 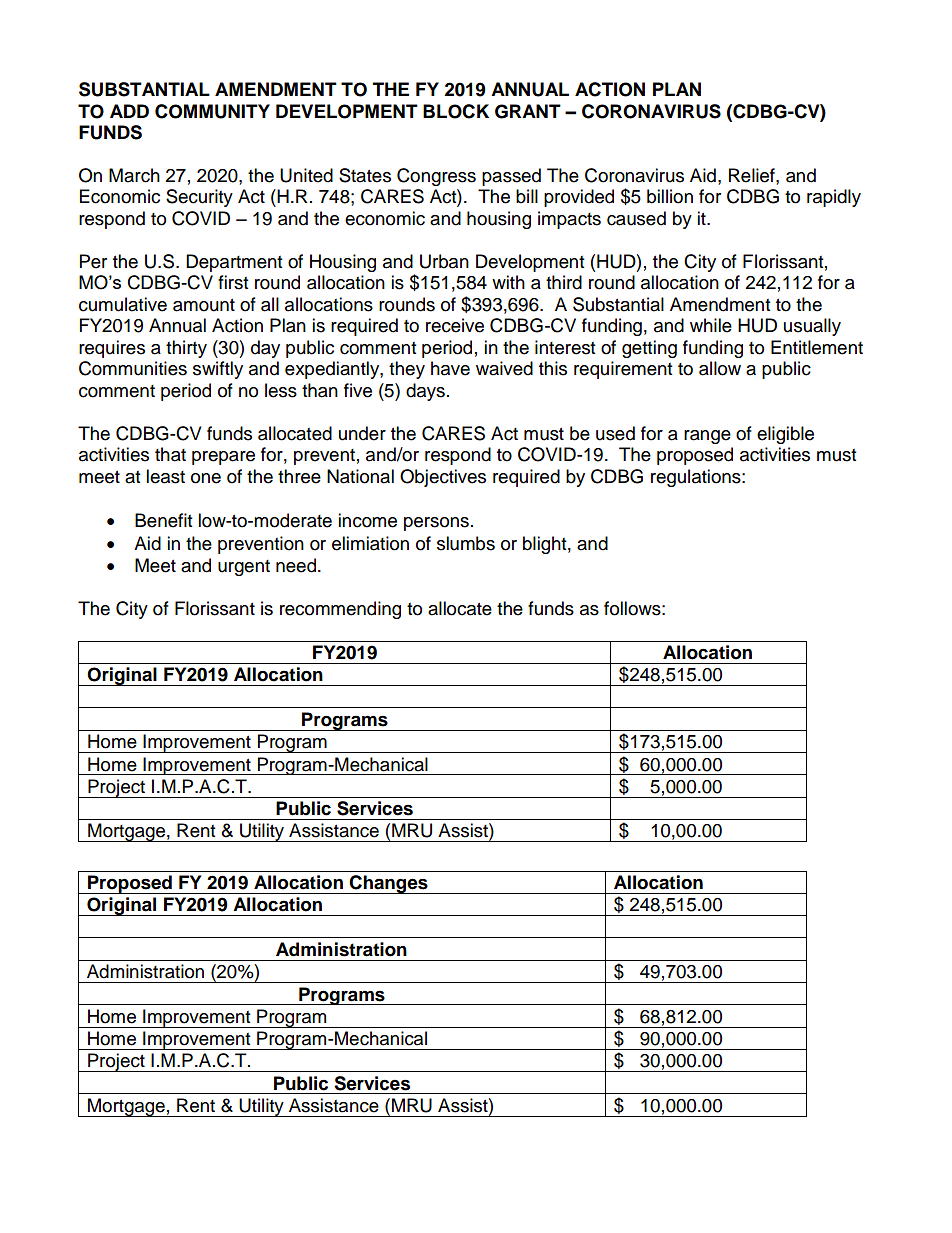 What do you see at coordinates (707, 437) in the screenshot?
I see `range` at bounding box center [707, 437].
